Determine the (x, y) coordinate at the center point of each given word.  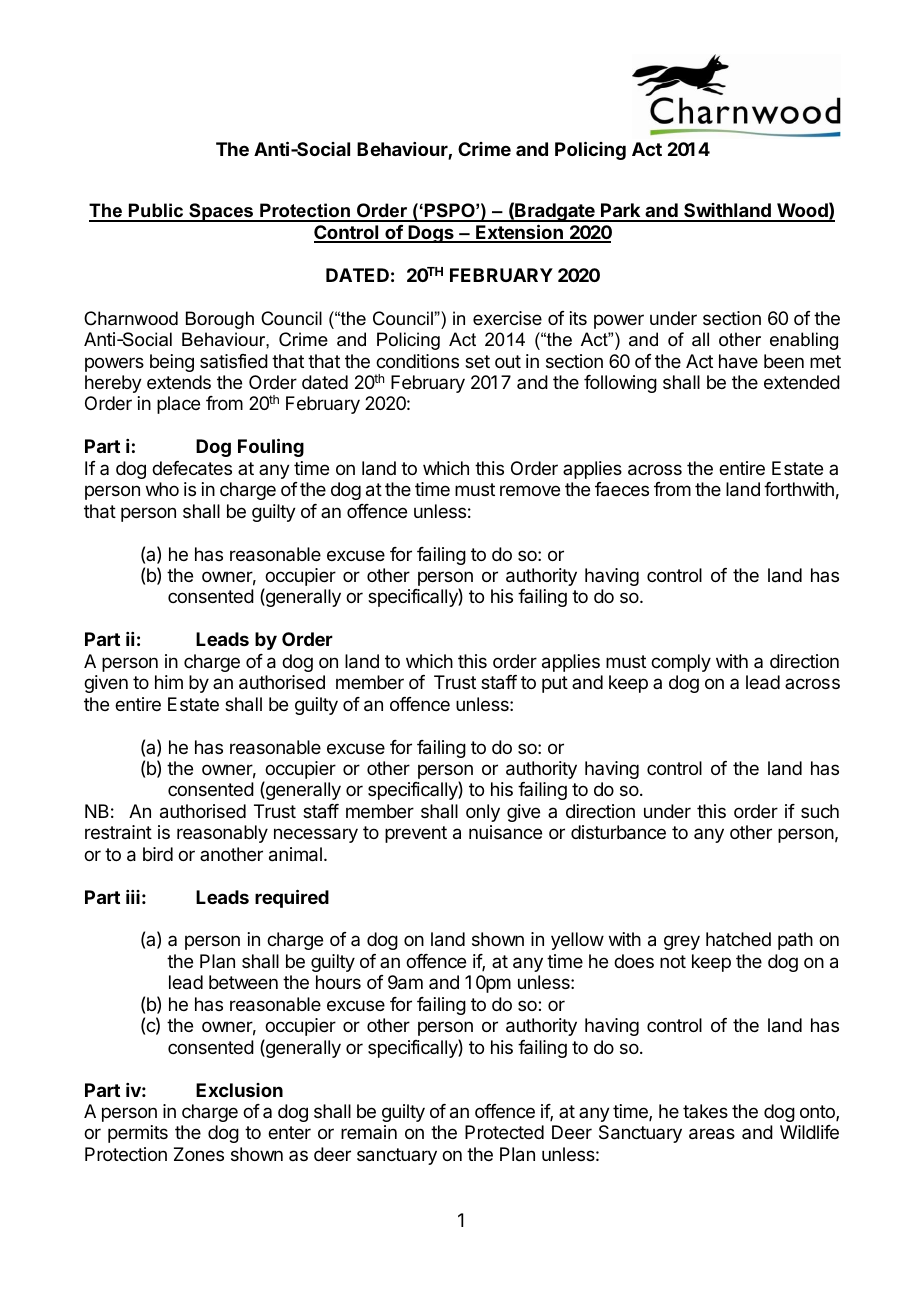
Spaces (221, 212)
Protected (504, 1132)
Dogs (431, 234)
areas (712, 1134)
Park (621, 212)
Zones (199, 1154)
